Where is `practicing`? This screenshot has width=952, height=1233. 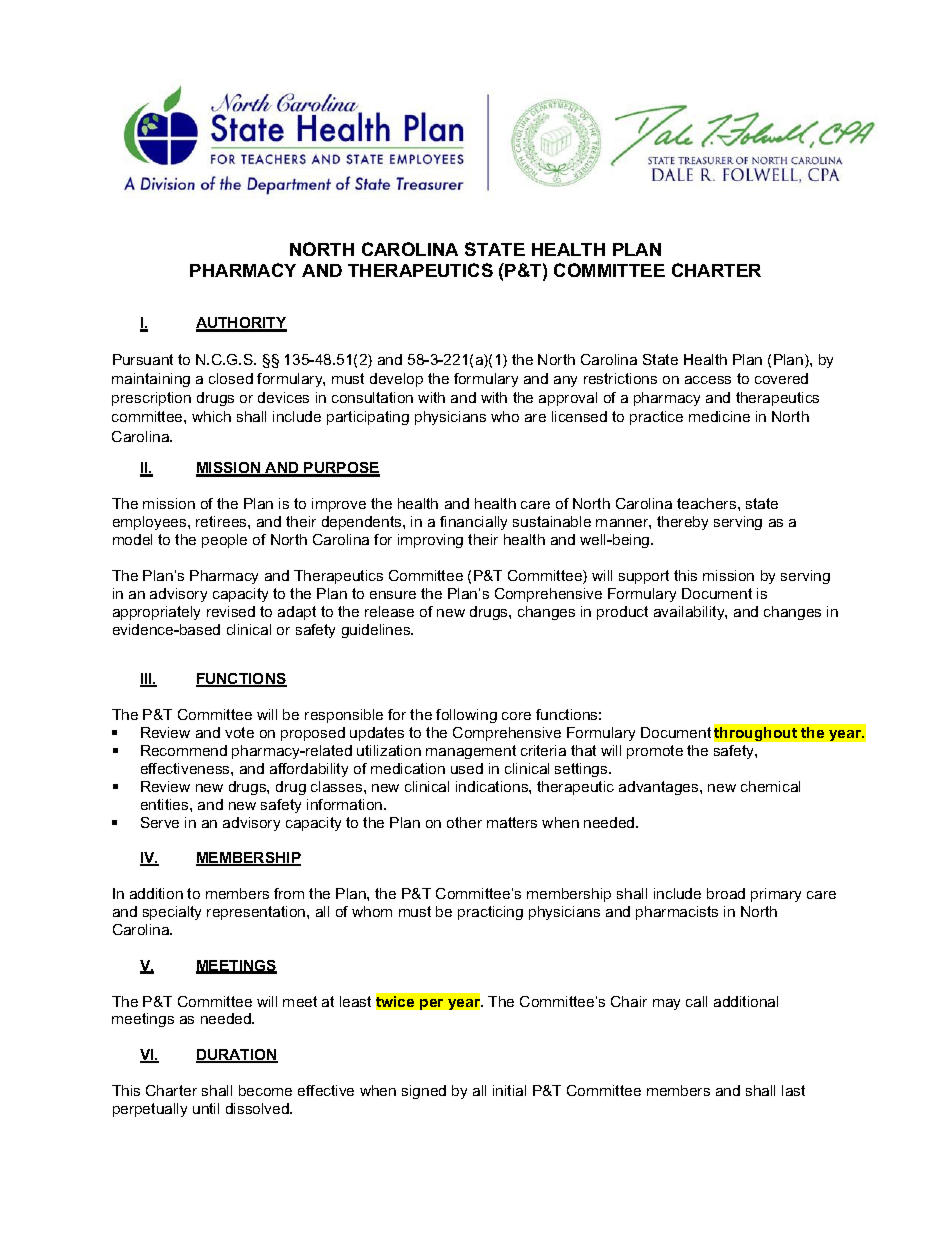
practicing is located at coordinates (490, 913).
